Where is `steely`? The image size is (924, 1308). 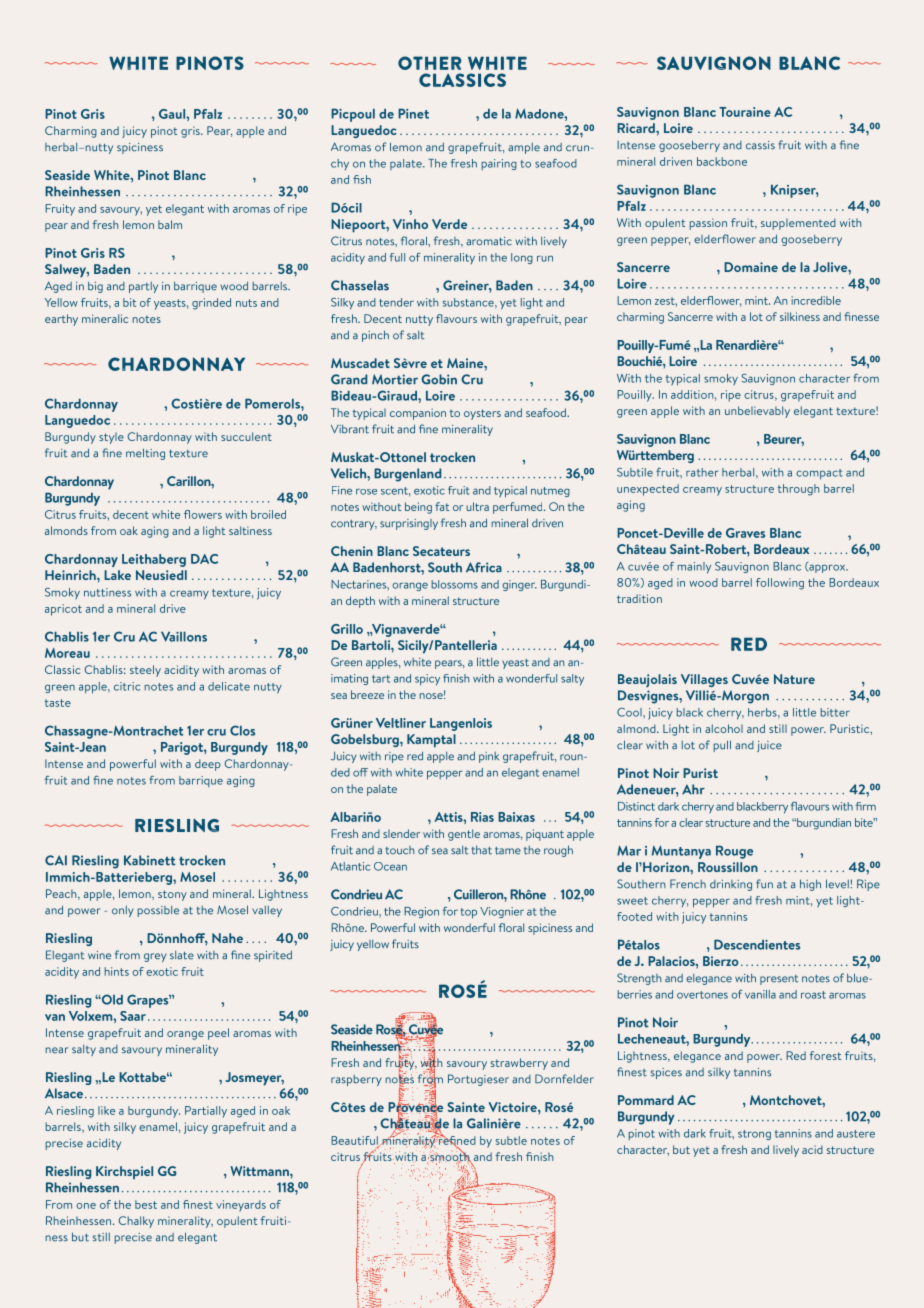
steely is located at coordinates (145, 671).
